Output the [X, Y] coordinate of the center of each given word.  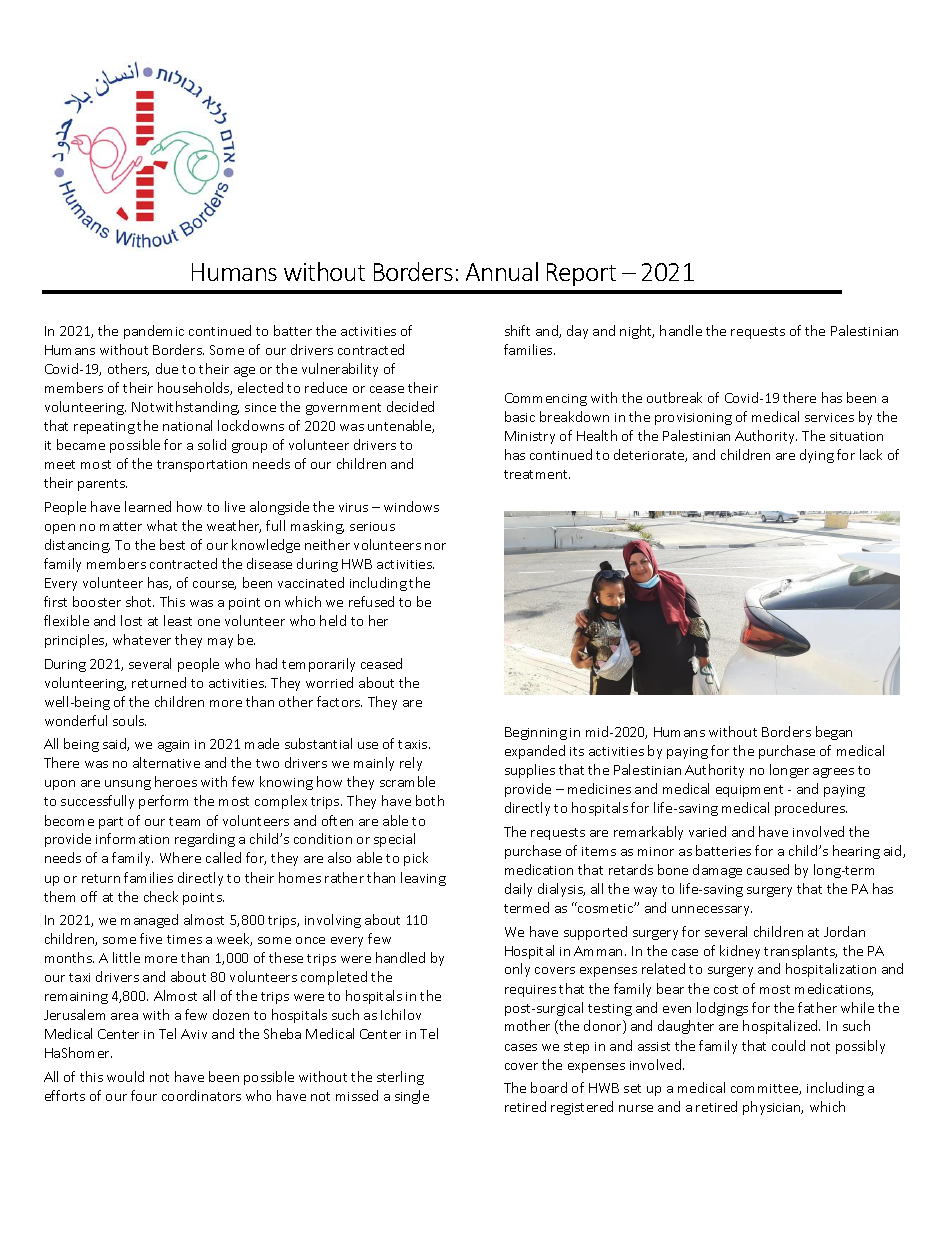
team [184, 821]
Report [581, 274]
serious [372, 526]
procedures [811, 809]
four [144, 1095]
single [412, 1097]
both [430, 800]
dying [817, 456]
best [172, 544]
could [788, 1045]
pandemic [154, 332]
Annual [502, 271]
